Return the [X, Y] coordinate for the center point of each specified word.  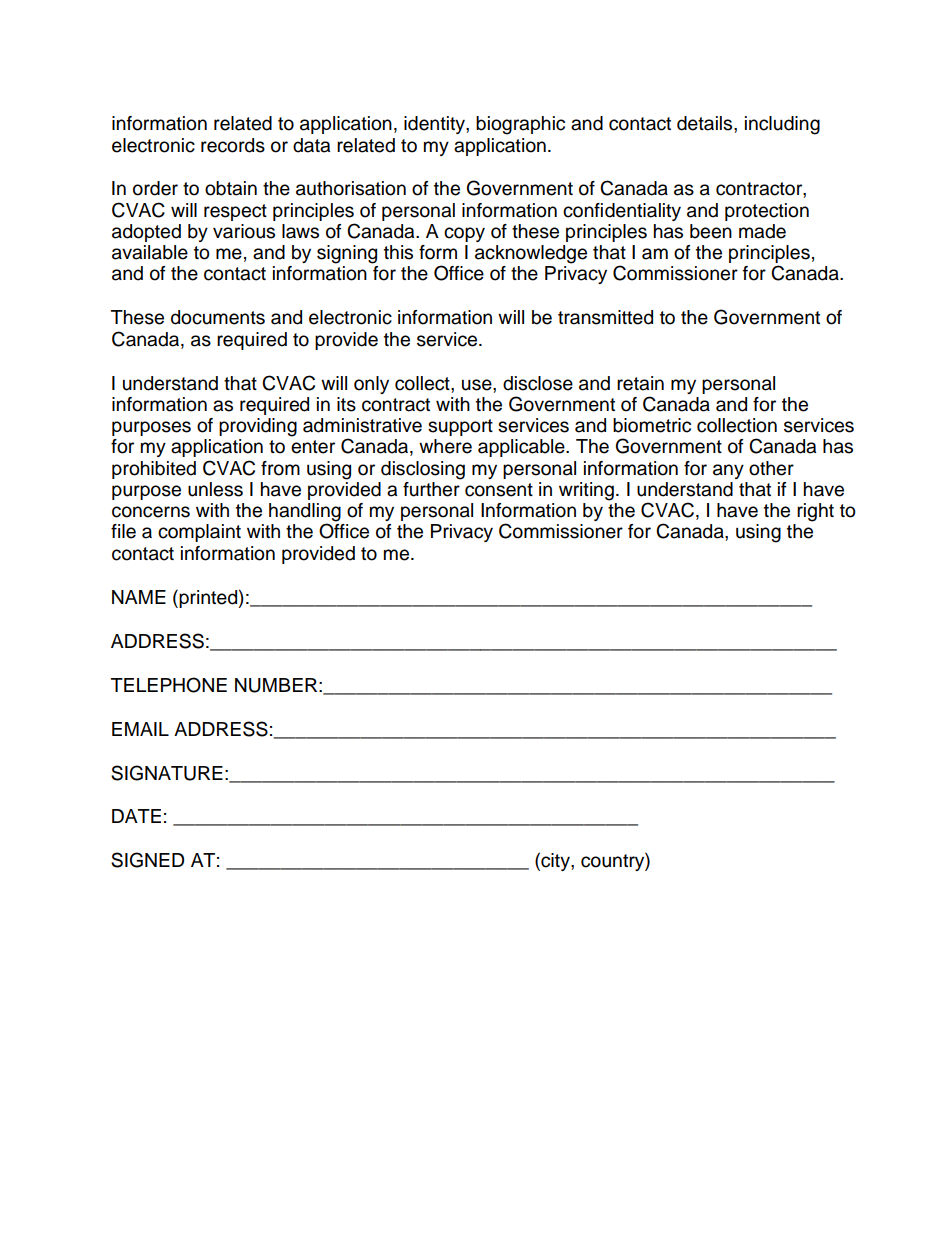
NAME [139, 597]
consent [499, 490]
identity [435, 125]
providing [258, 427]
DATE [136, 816]
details [706, 123]
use [478, 385]
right [815, 512]
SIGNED [147, 860]
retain [640, 383]
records [233, 145]
